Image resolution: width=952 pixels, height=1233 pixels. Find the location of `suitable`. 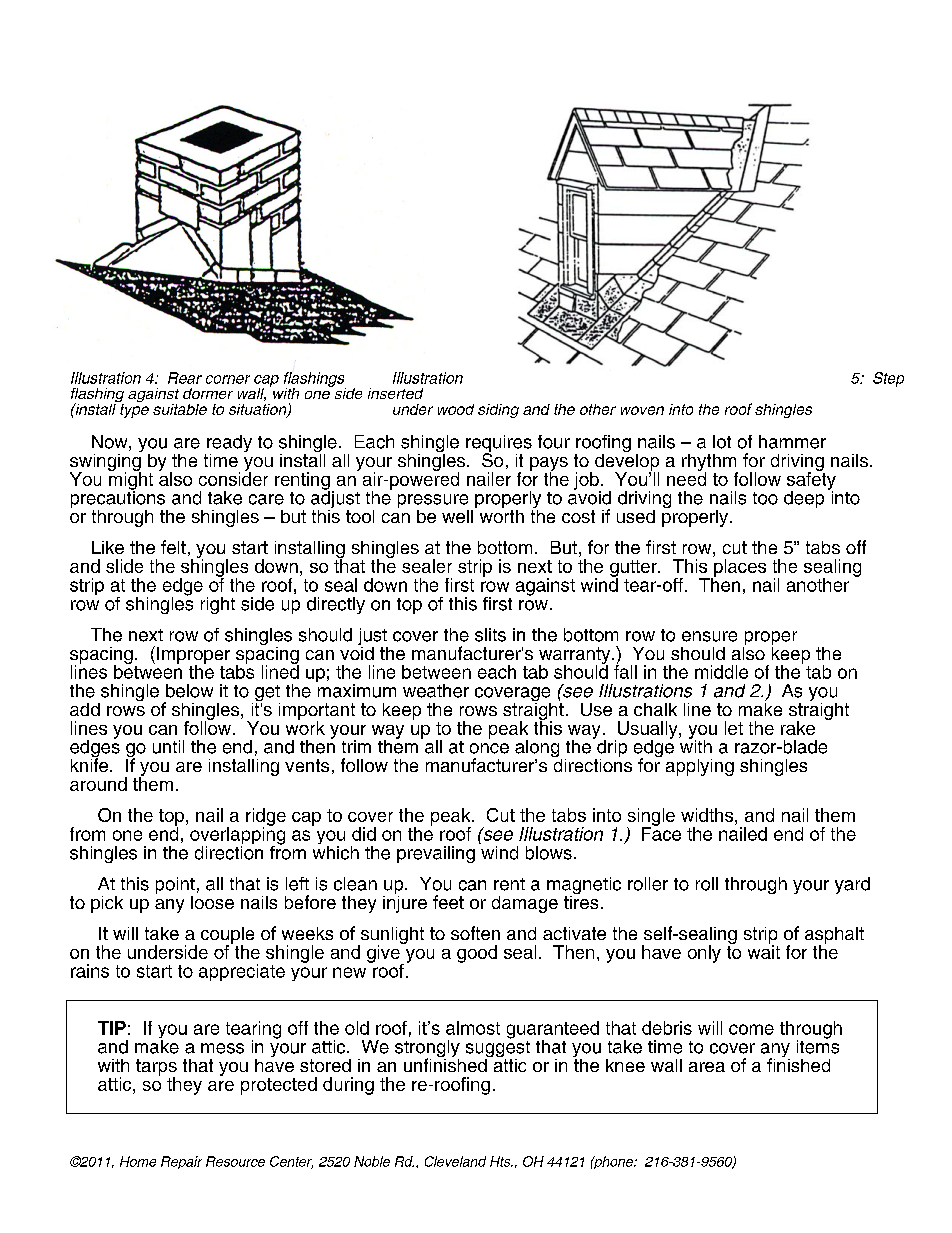

suitable is located at coordinates (180, 409).
